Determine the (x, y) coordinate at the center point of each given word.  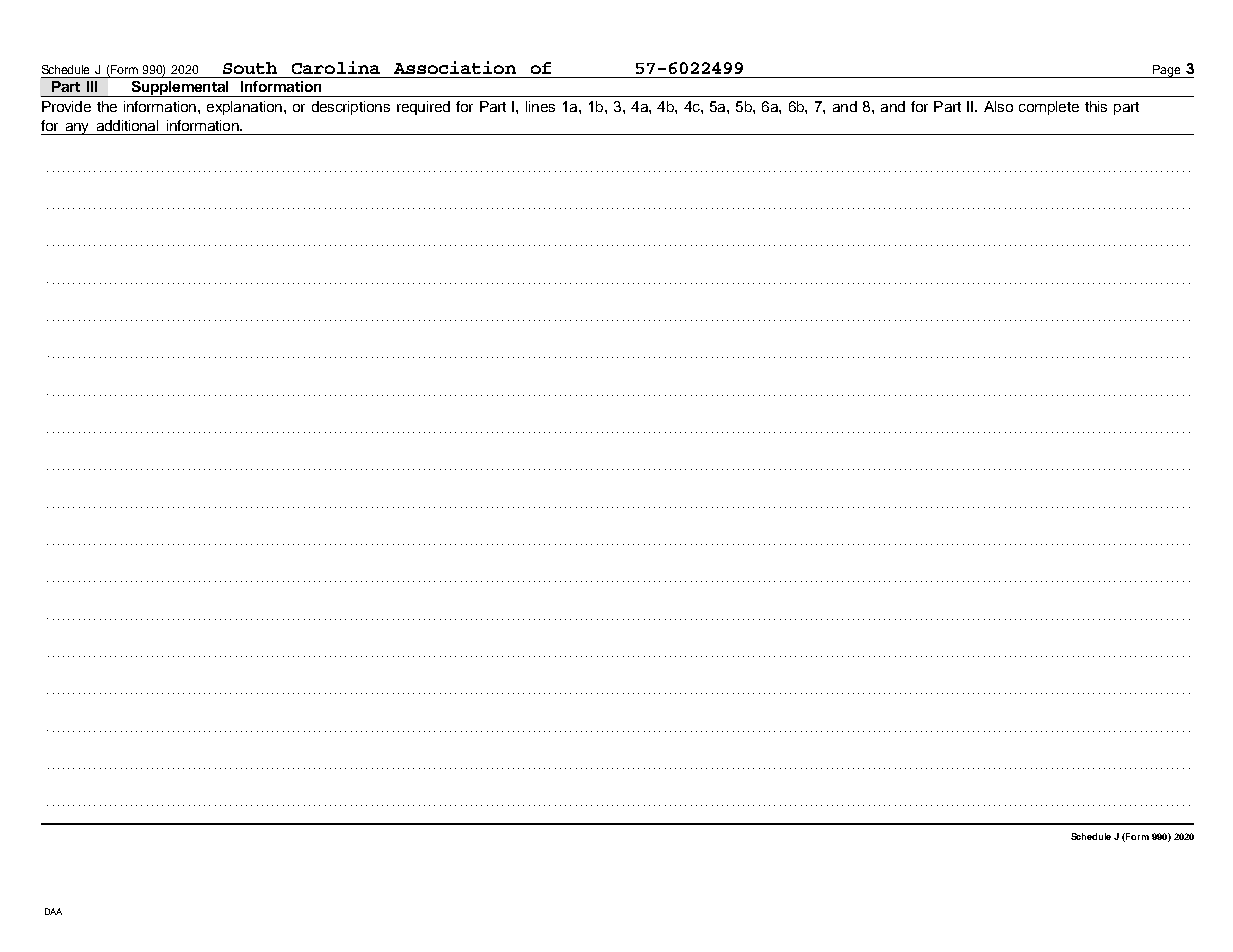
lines (540, 106)
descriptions (351, 108)
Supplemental (180, 89)
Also (998, 106)
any (77, 129)
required (423, 108)
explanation (244, 108)
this (1096, 106)
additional (127, 125)
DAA (53, 911)
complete (1049, 108)
